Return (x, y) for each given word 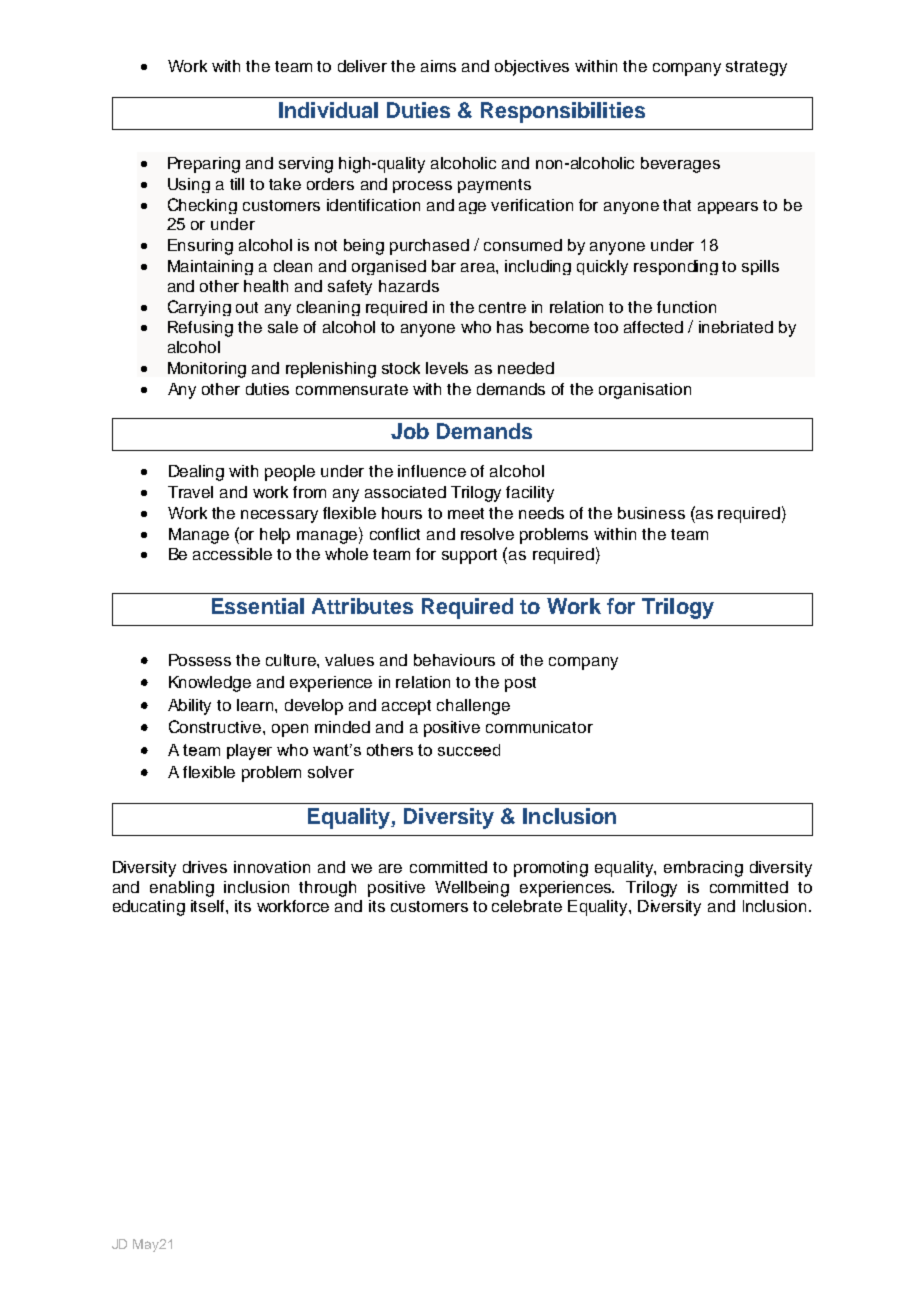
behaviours (454, 660)
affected (653, 327)
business (651, 513)
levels (447, 368)
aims (438, 66)
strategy (756, 68)
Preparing (204, 165)
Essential (258, 606)
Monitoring (207, 370)
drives (205, 867)
